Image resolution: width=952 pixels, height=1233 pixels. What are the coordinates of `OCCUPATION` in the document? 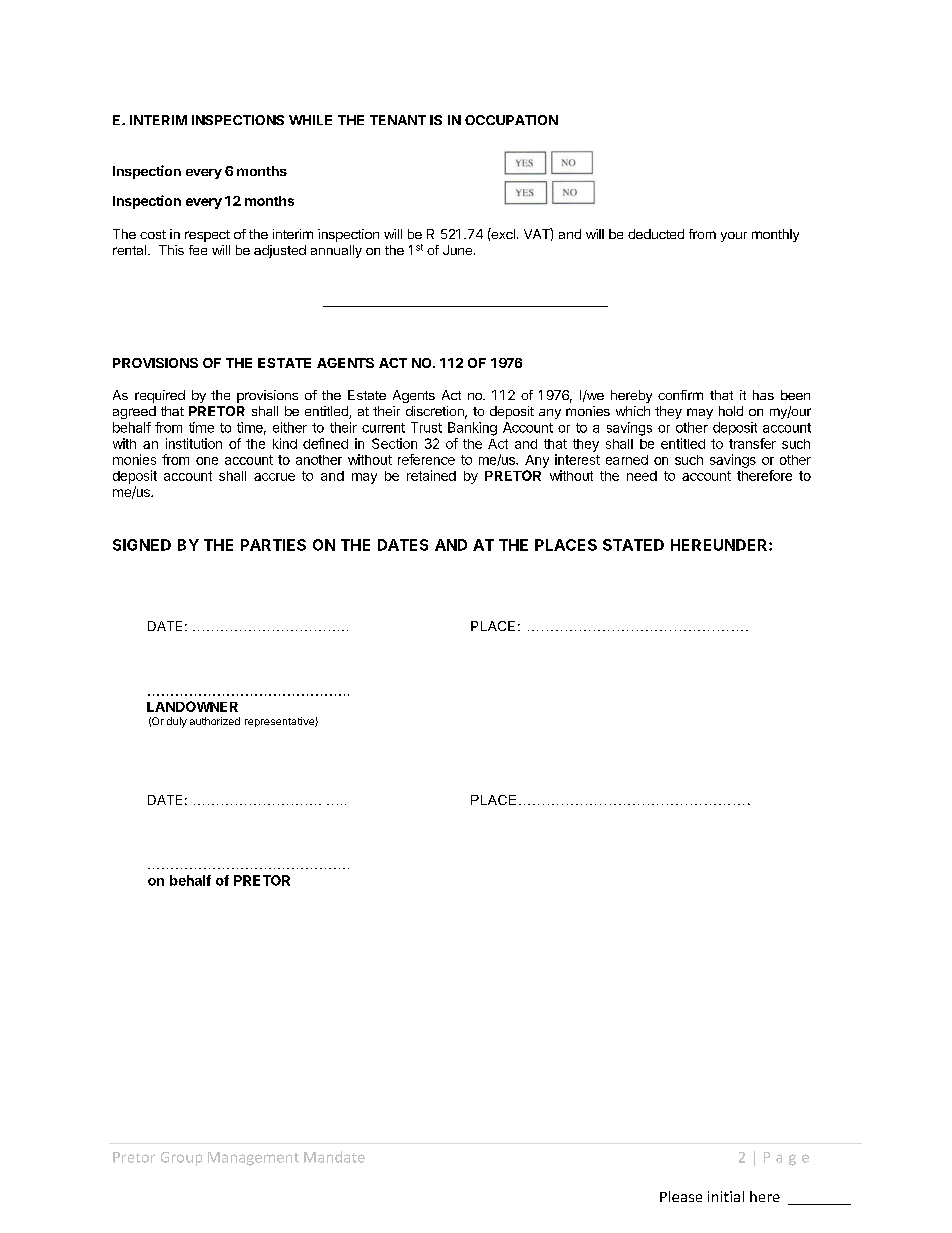 It's located at (511, 120).
